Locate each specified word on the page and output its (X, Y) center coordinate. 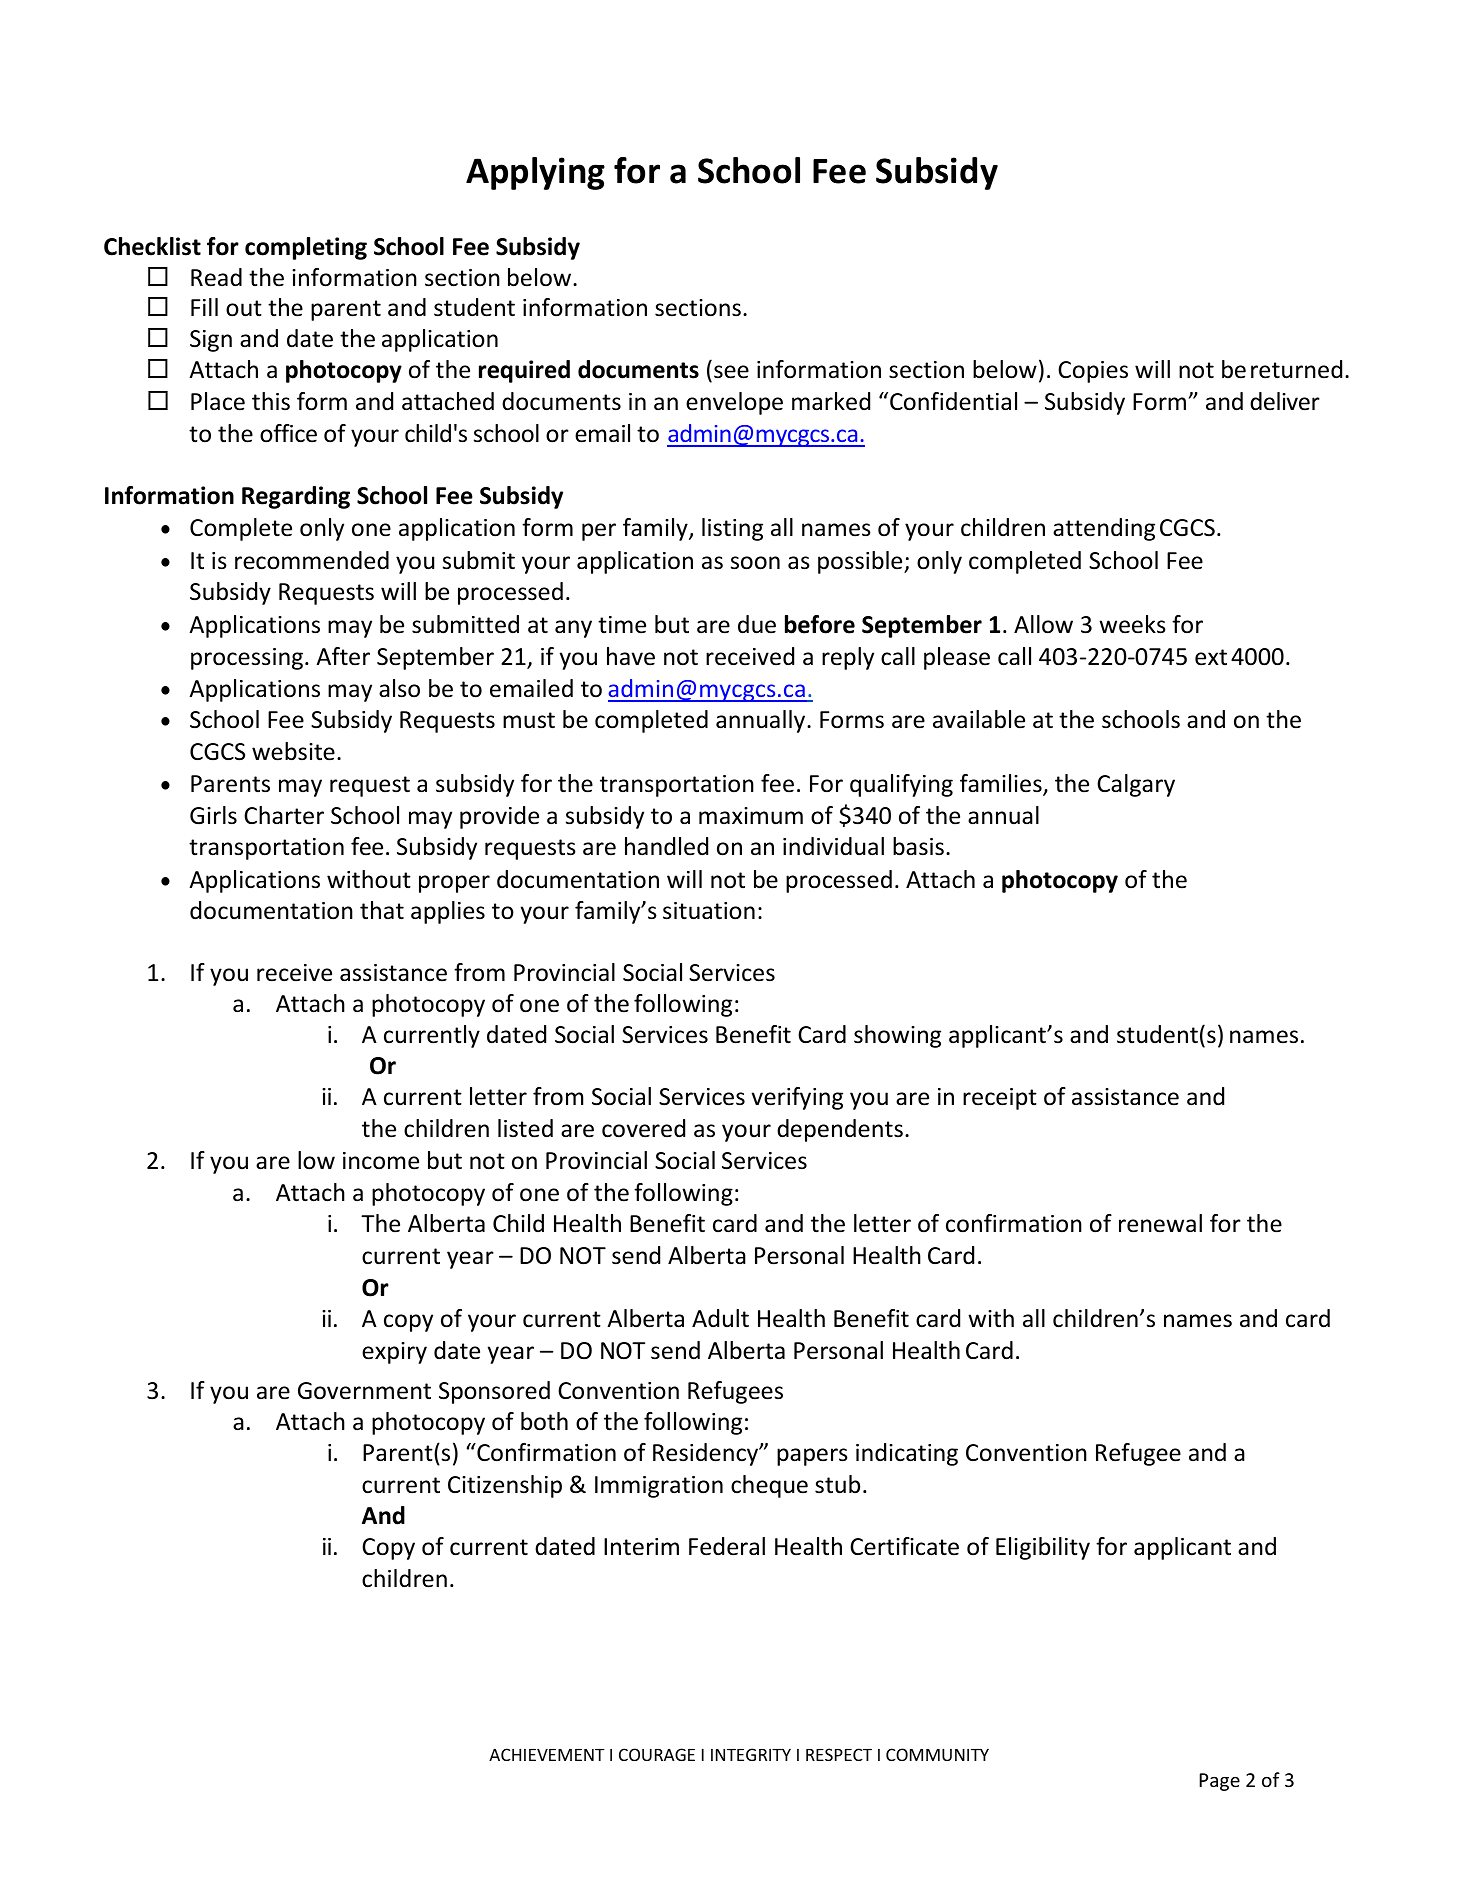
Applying (535, 173)
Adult (720, 1318)
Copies (1093, 372)
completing (306, 248)
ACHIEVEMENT (547, 1754)
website (293, 751)
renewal (1160, 1223)
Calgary (1136, 785)
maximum (751, 816)
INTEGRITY (751, 1754)
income (381, 1161)
